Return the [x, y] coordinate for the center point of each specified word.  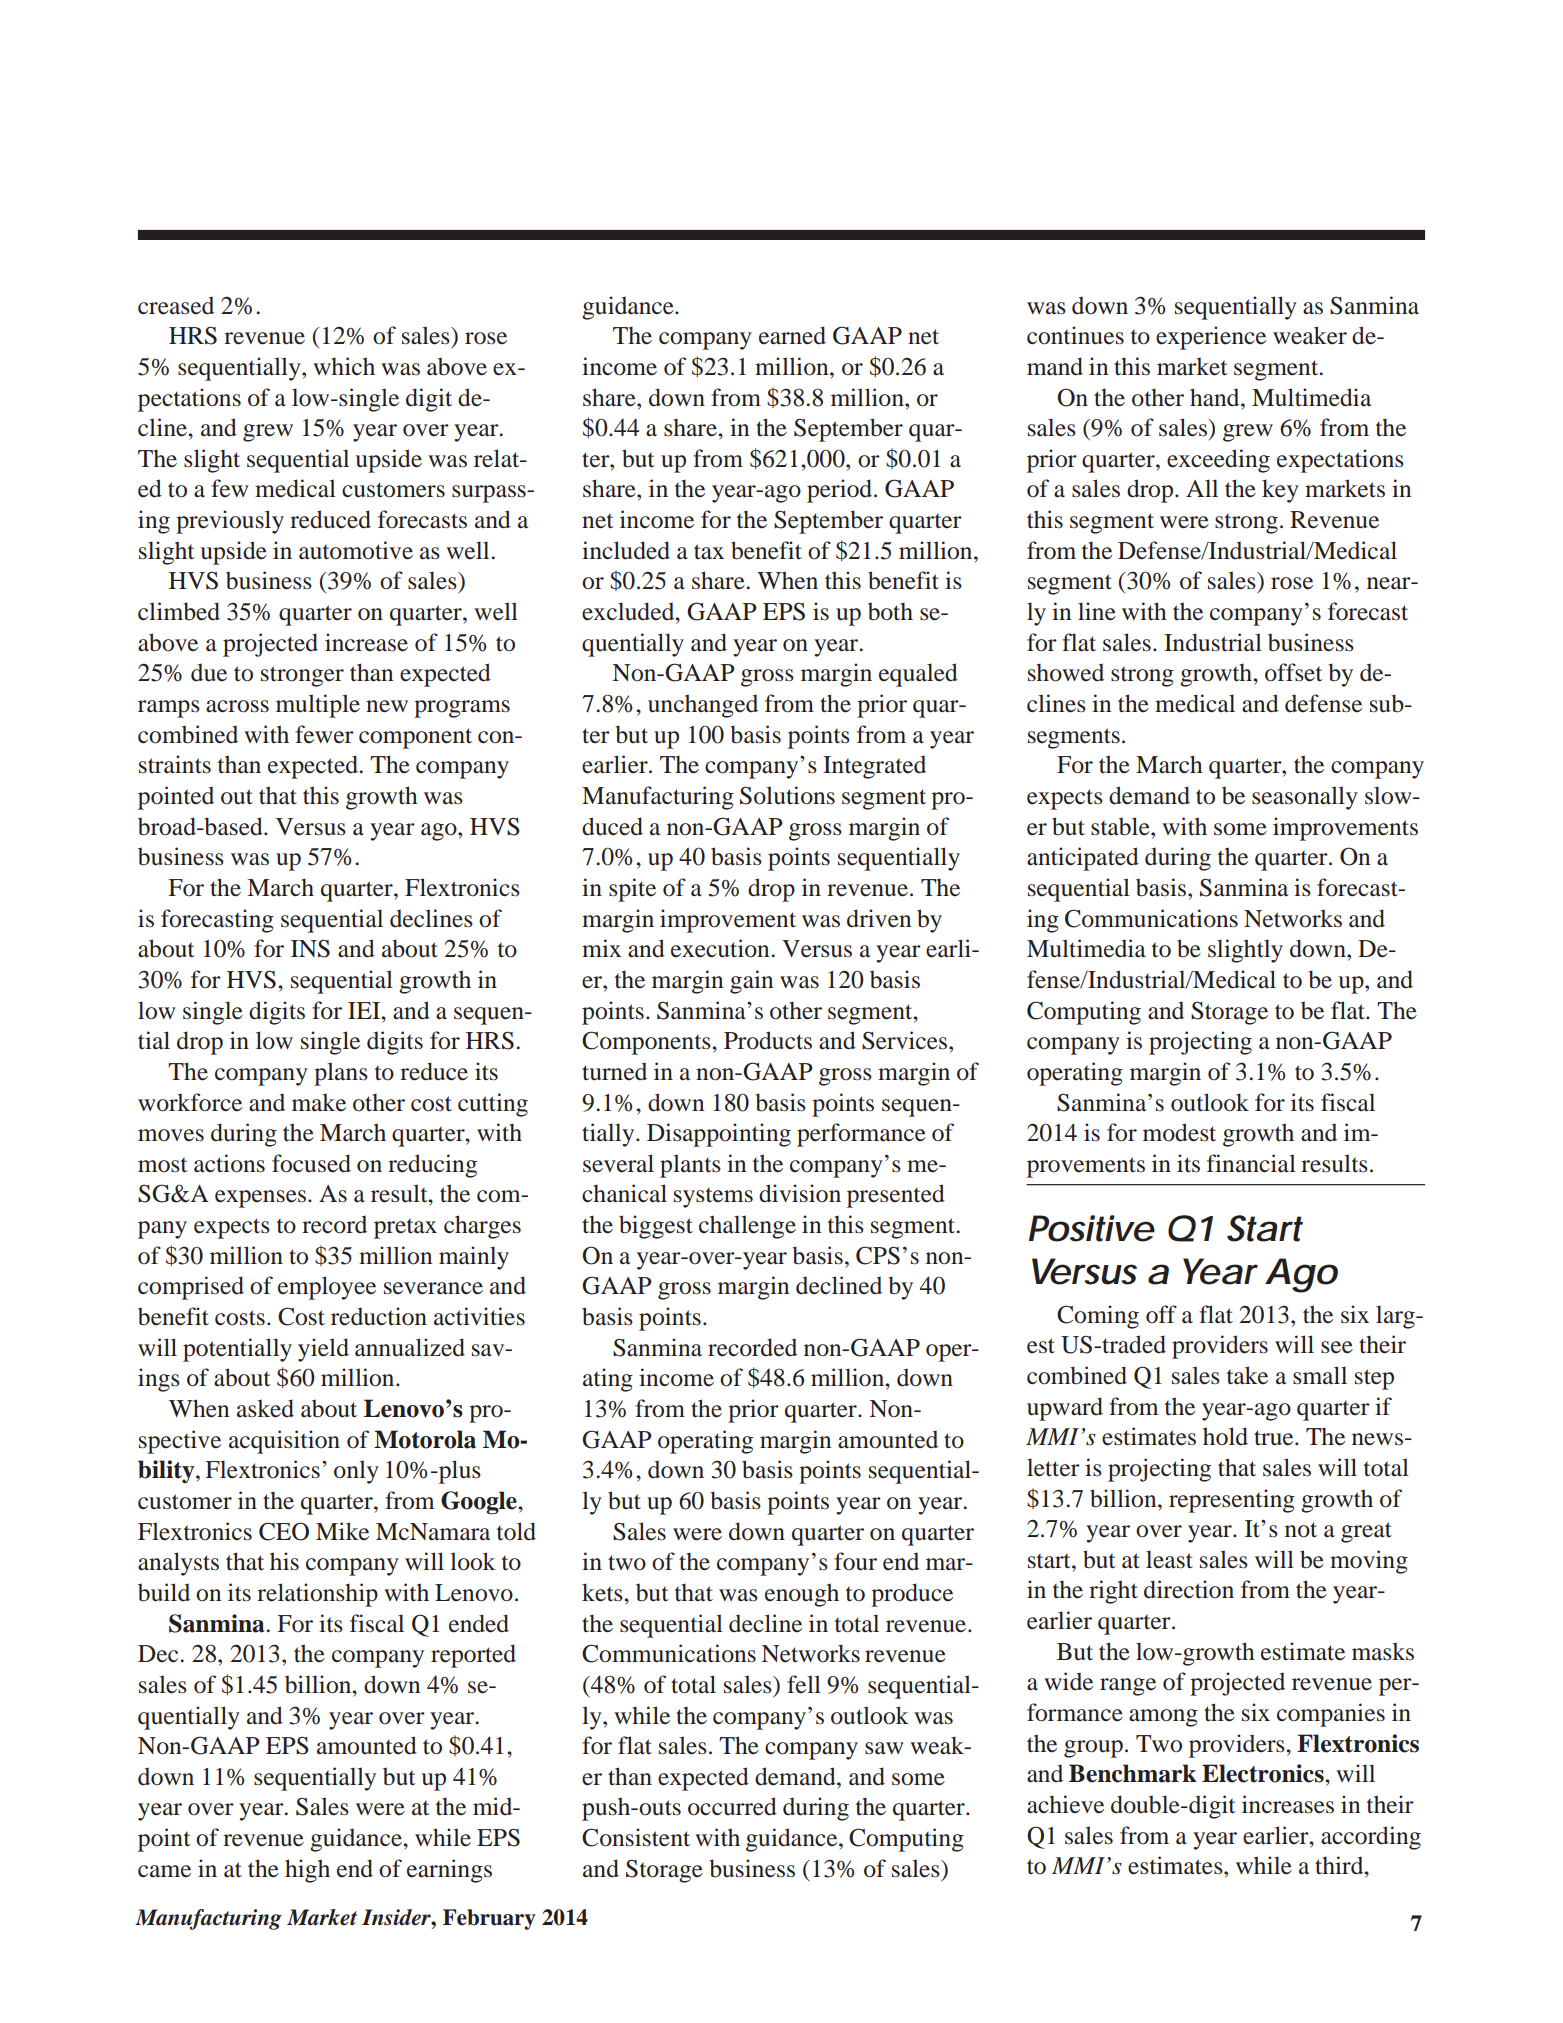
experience [1211, 338]
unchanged [703, 706]
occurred [732, 1806]
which [344, 366]
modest [1179, 1132]
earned [792, 335]
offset [1294, 672]
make [319, 1102]
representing [1232, 1501]
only [356, 1472]
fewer [324, 734]
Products [768, 1040]
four [855, 1561]
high [307, 1871]
